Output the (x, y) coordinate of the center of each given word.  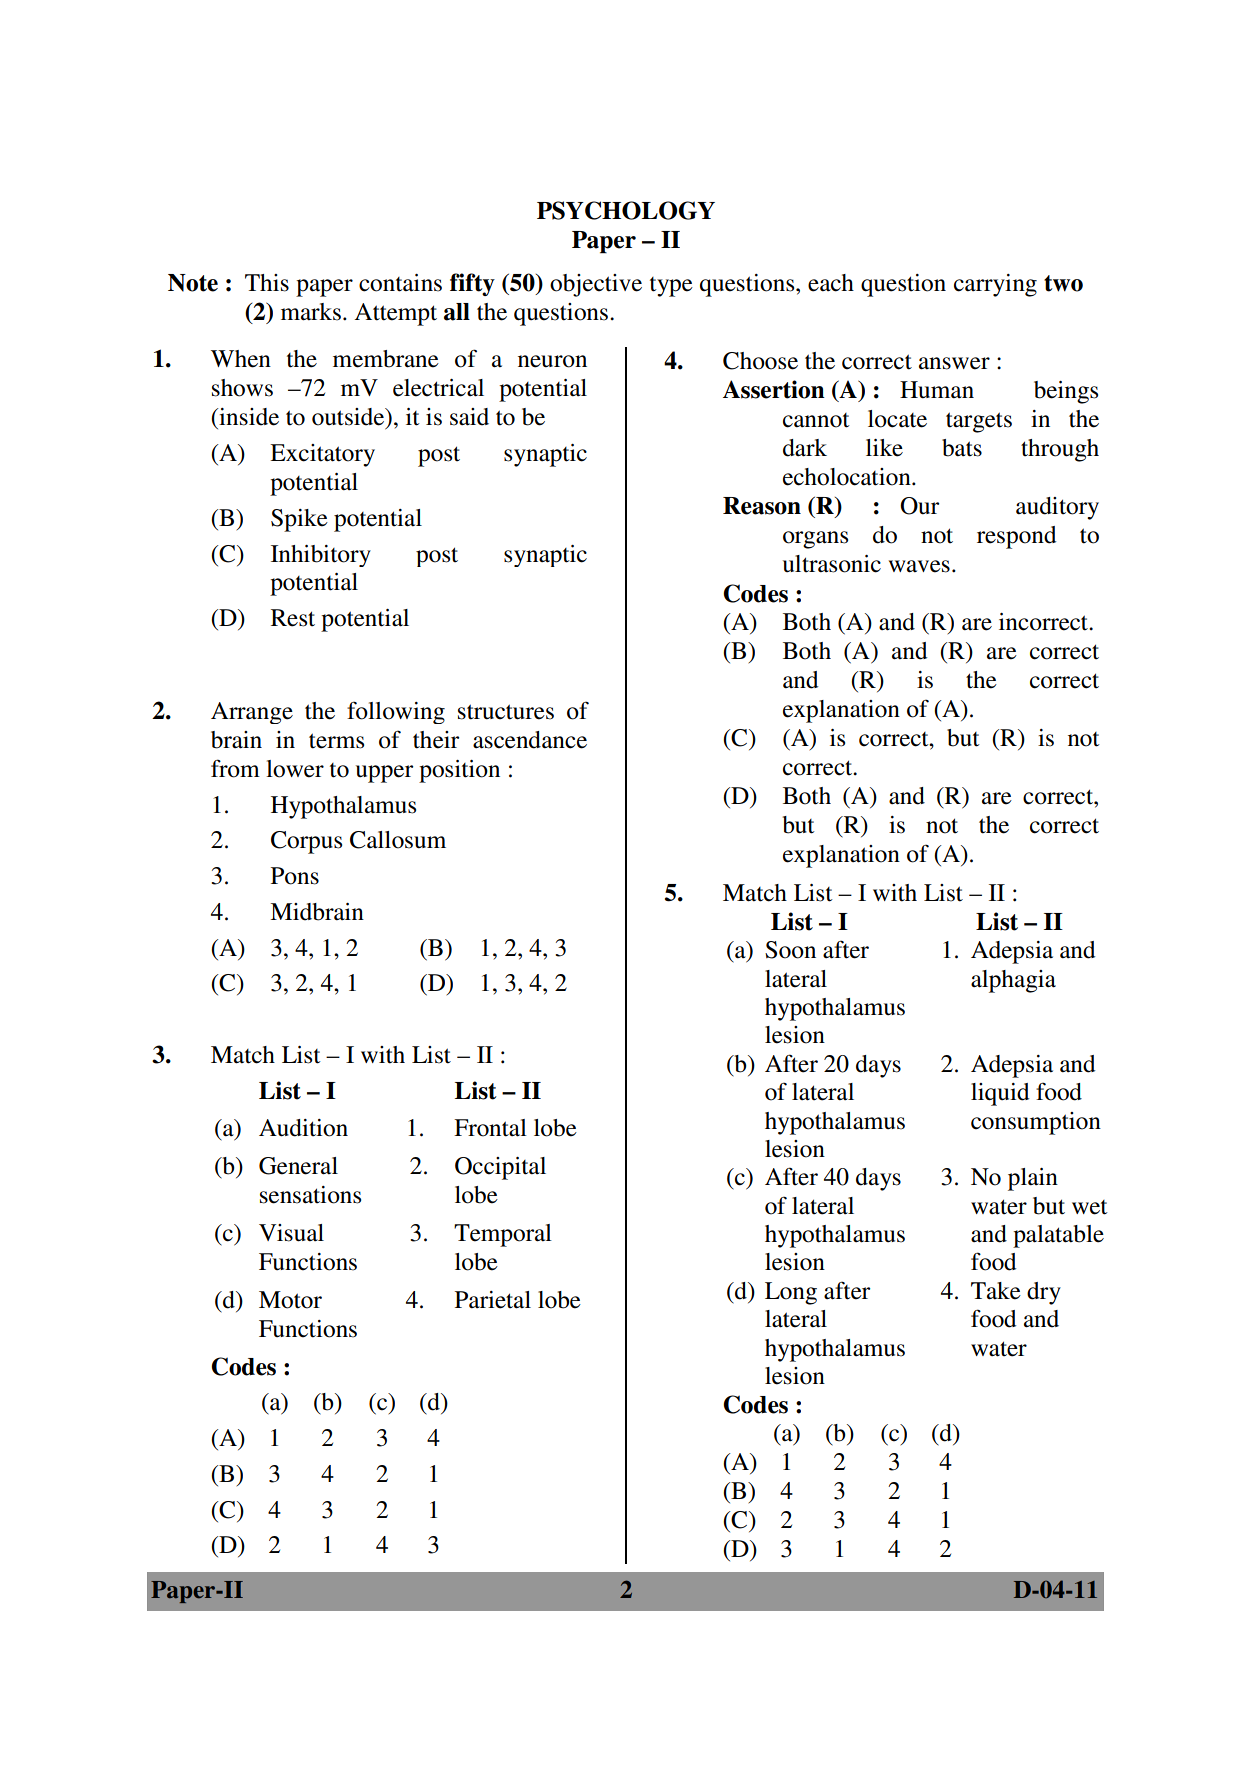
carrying (995, 285)
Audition (303, 1128)
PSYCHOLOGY (626, 210)
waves (919, 566)
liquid (1000, 1094)
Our (919, 506)
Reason (762, 506)
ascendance (530, 740)
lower (295, 769)
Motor (290, 1300)
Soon (790, 950)
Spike (299, 520)
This (267, 283)
